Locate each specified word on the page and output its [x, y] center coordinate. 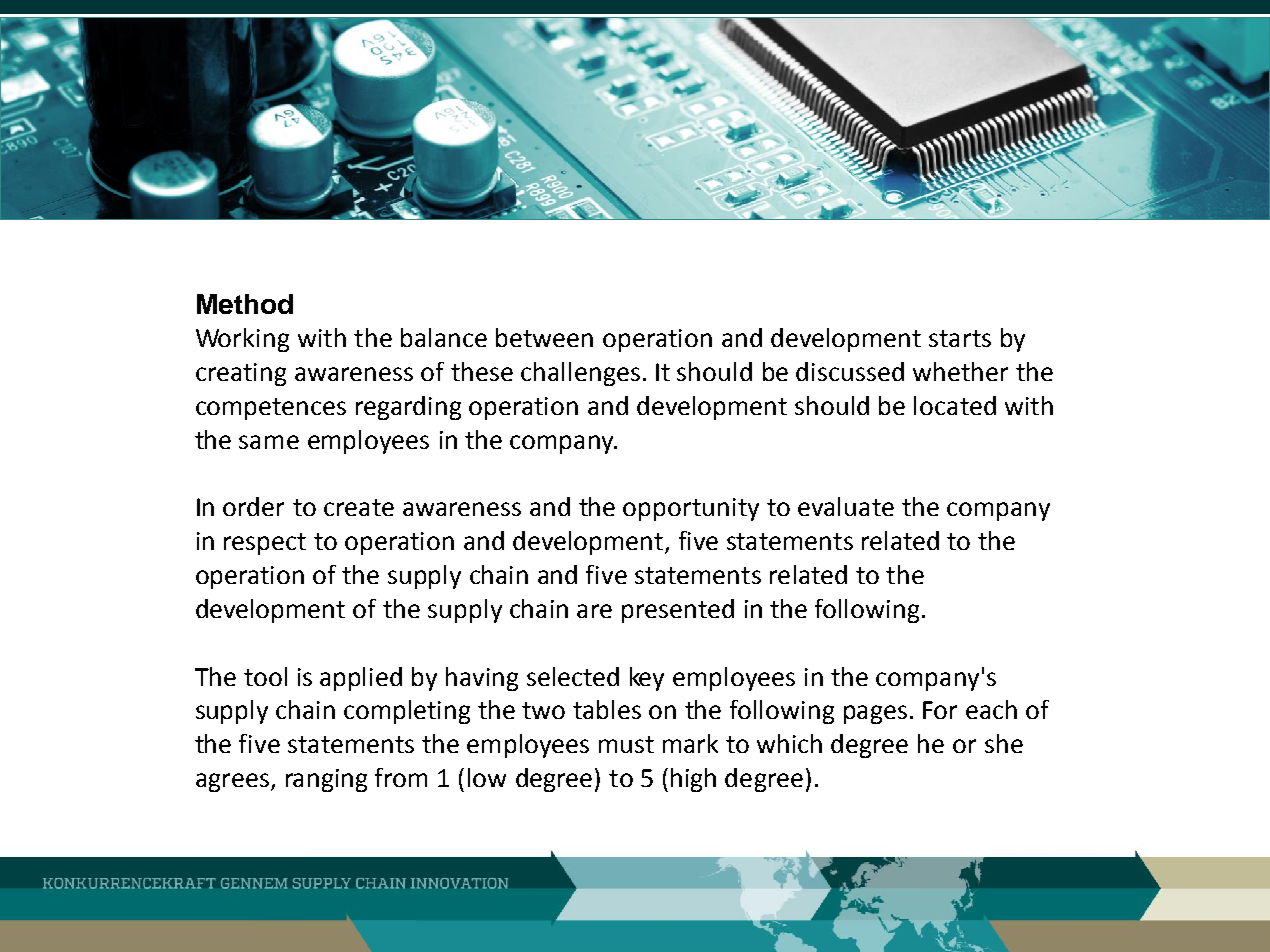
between [544, 337]
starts [960, 338]
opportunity [691, 509]
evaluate [846, 506]
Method [245, 304]
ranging [326, 780]
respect [265, 544]
